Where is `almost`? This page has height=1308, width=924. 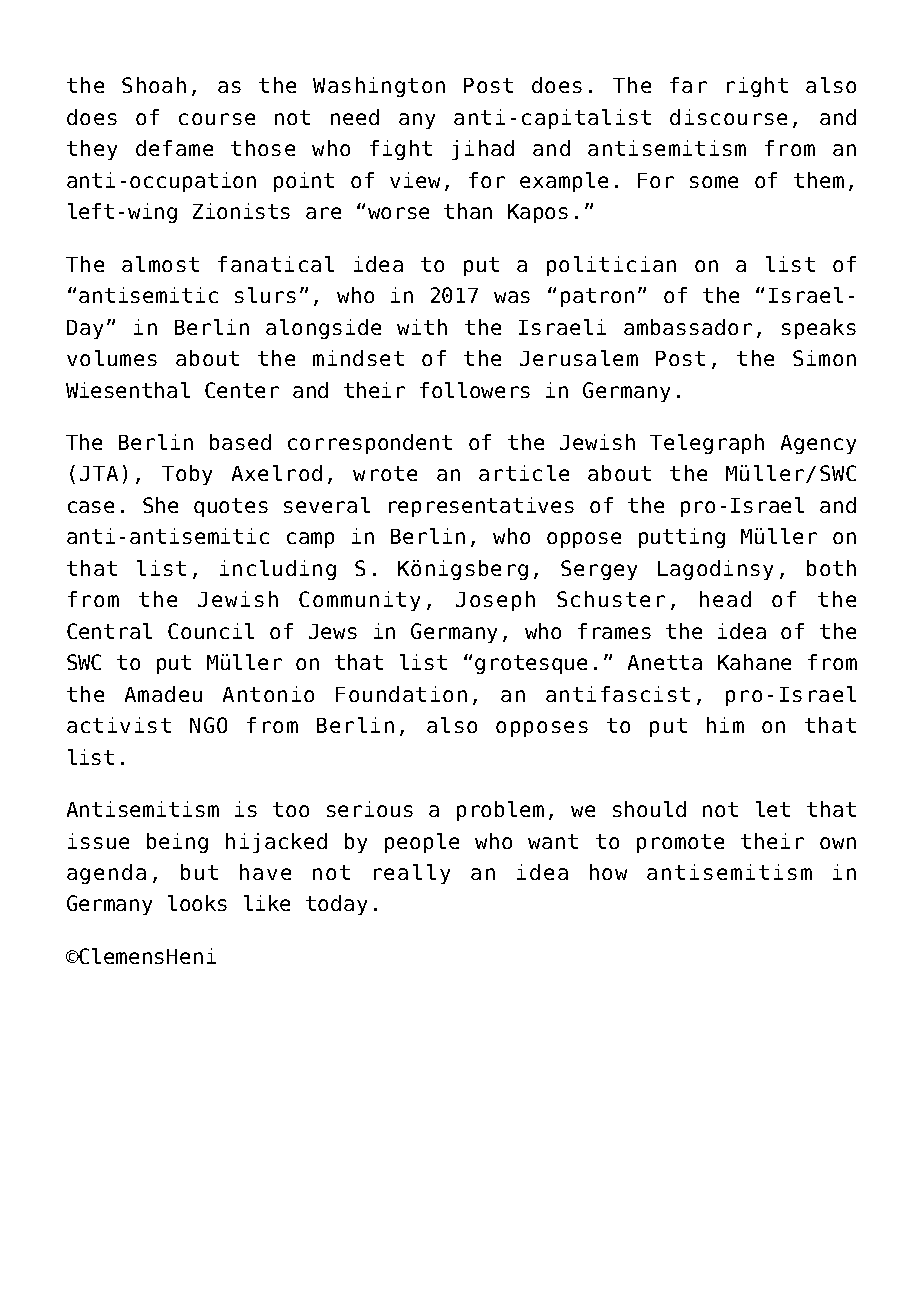
almost is located at coordinates (160, 264).
